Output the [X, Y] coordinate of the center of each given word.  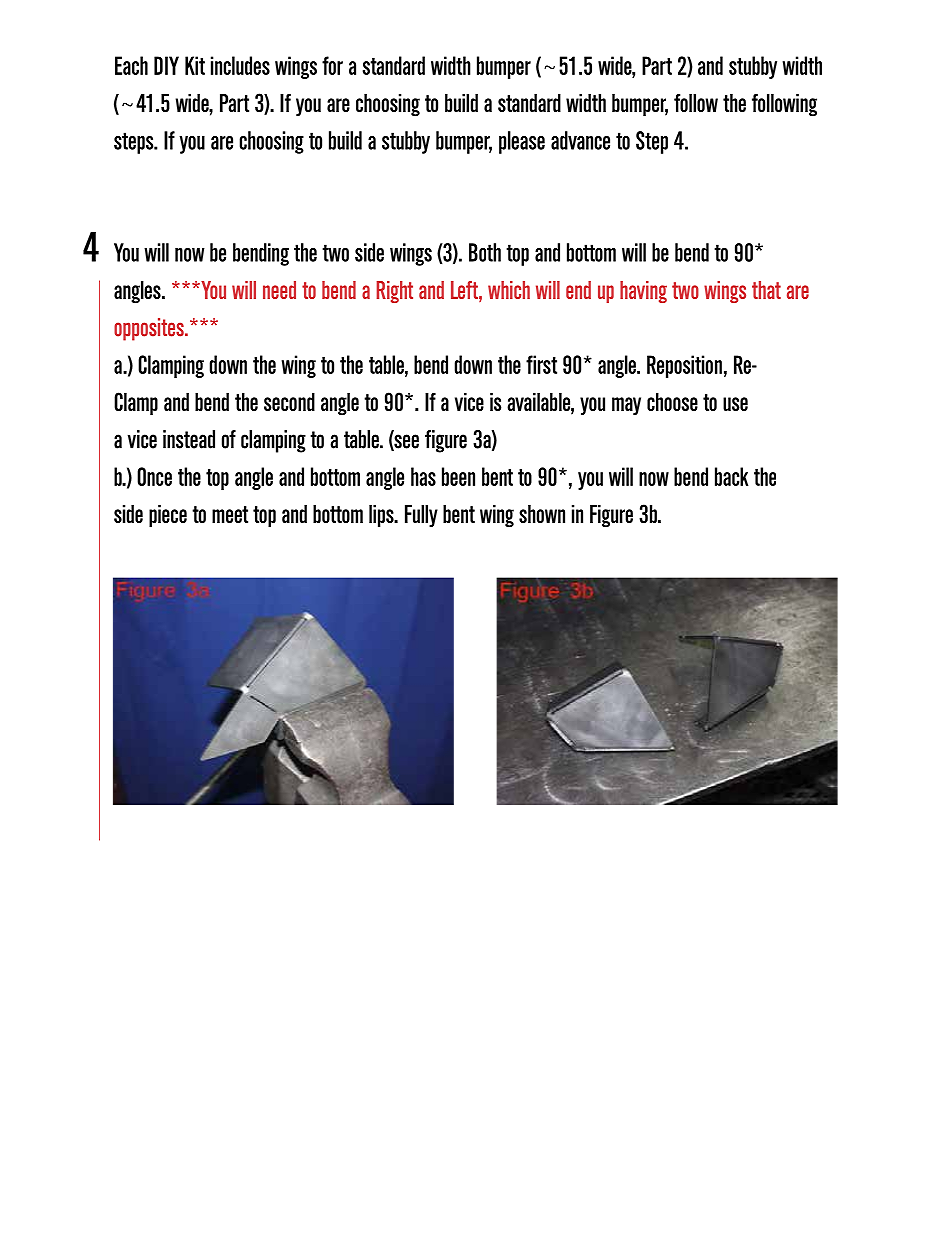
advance [580, 140]
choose [672, 401]
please [522, 142]
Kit [195, 65]
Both [485, 252]
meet [230, 514]
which [509, 290]
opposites [150, 329]
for [332, 65]
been [458, 476]
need [279, 290]
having [643, 292]
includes [240, 65]
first [541, 364]
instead [189, 439]
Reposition [684, 366]
